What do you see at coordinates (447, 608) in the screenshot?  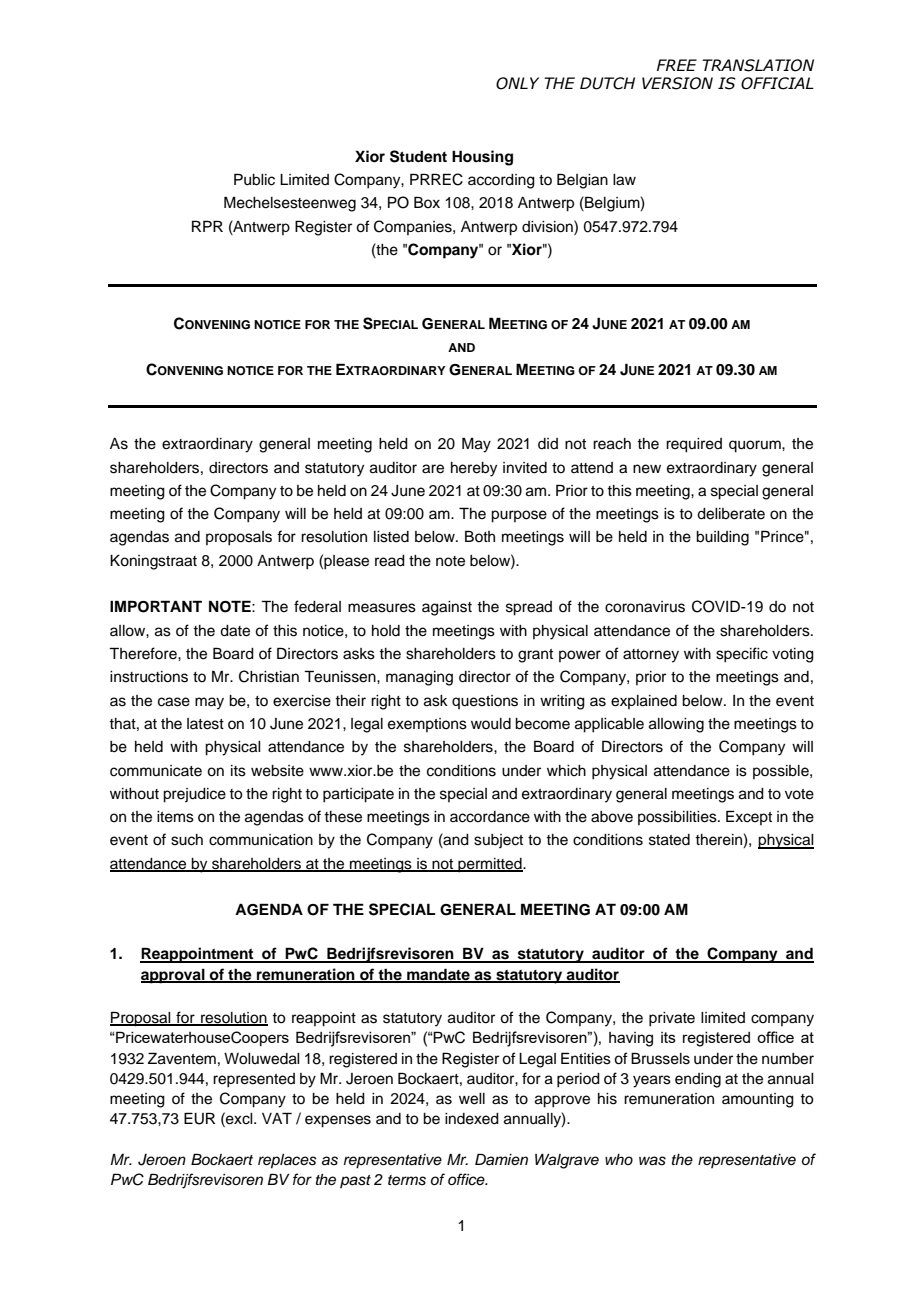 I see `against` at bounding box center [447, 608].
